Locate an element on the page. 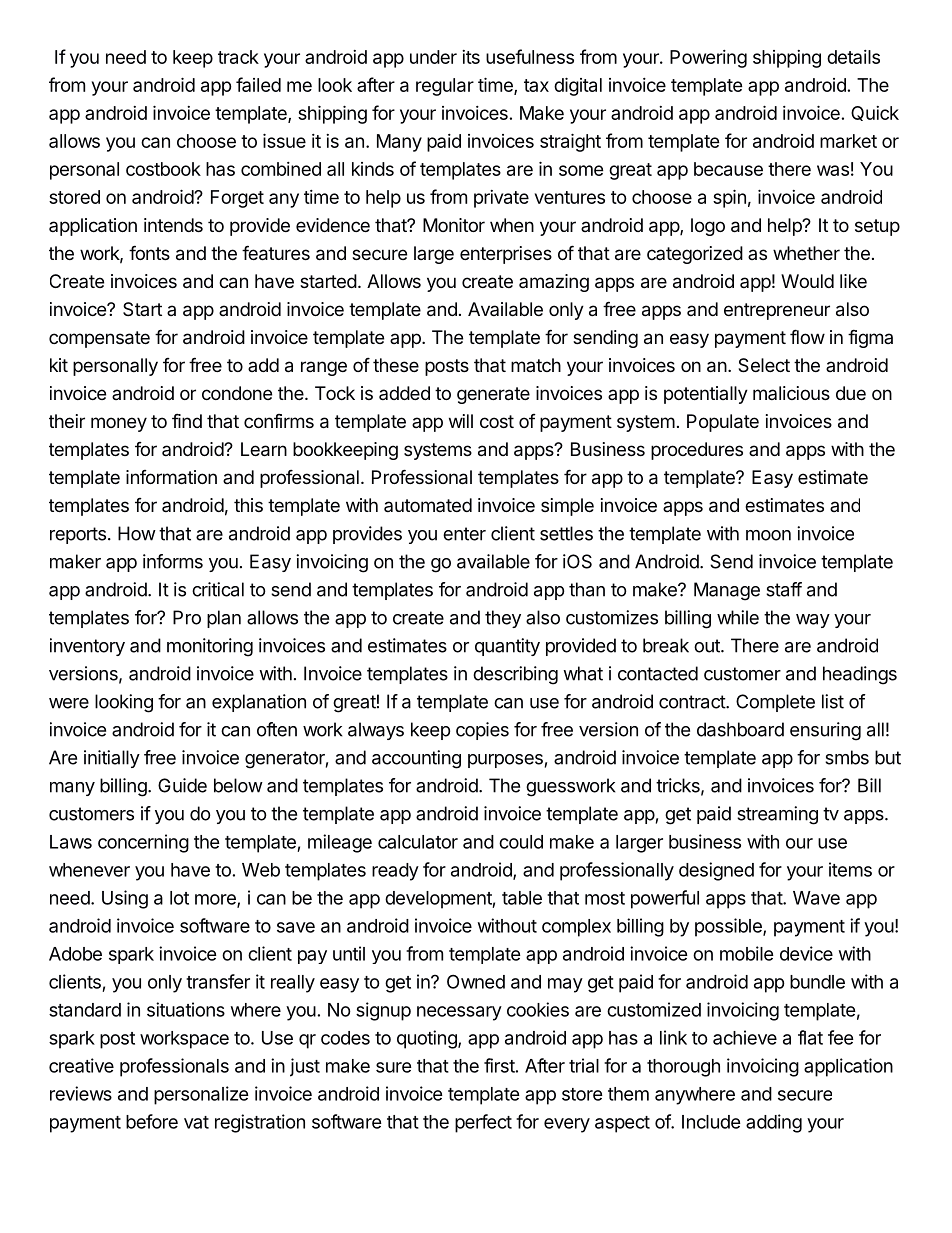 The width and height of the page is (952, 1233). before is located at coordinates (152, 1121).
